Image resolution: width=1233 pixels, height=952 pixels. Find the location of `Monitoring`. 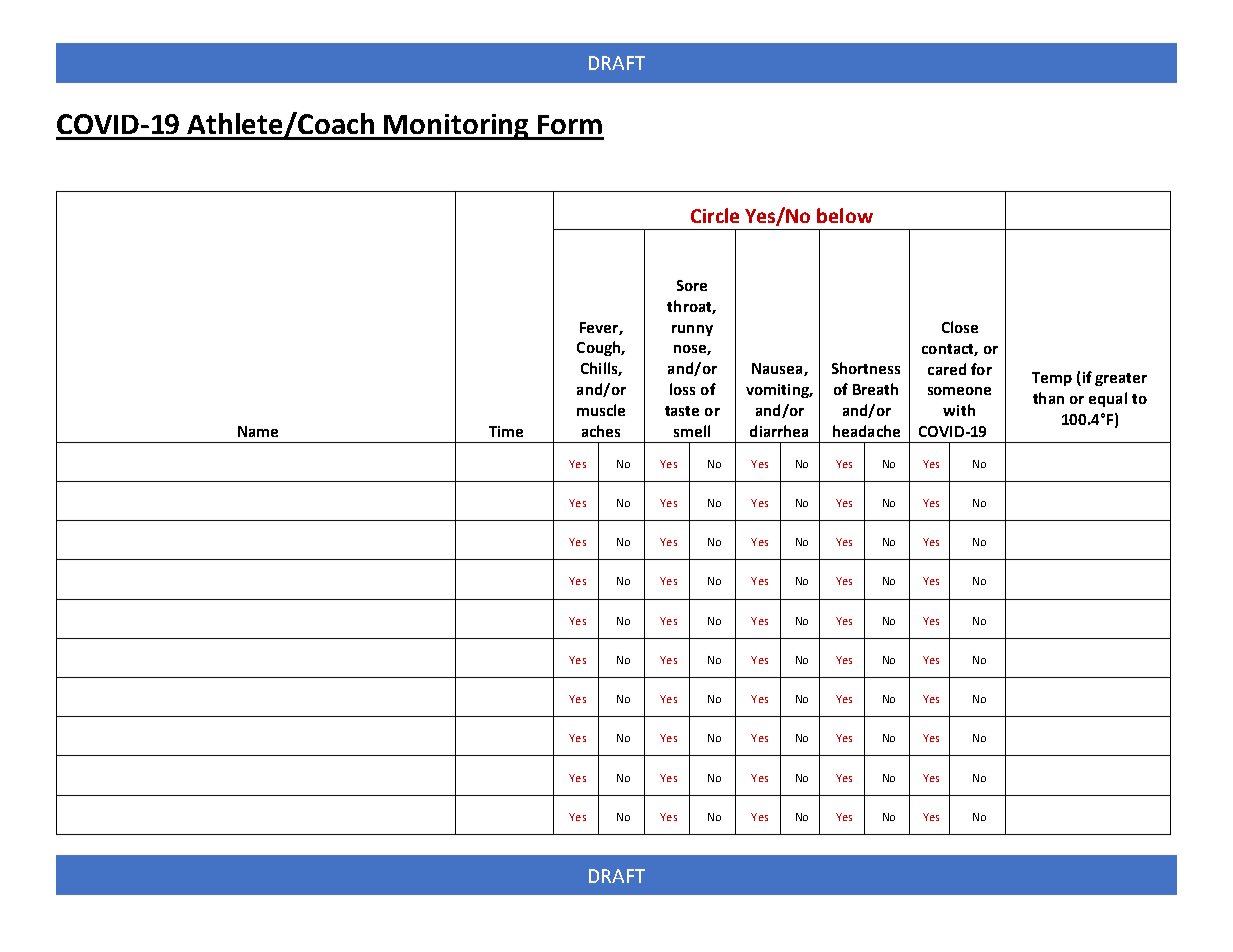

Monitoring is located at coordinates (457, 127).
